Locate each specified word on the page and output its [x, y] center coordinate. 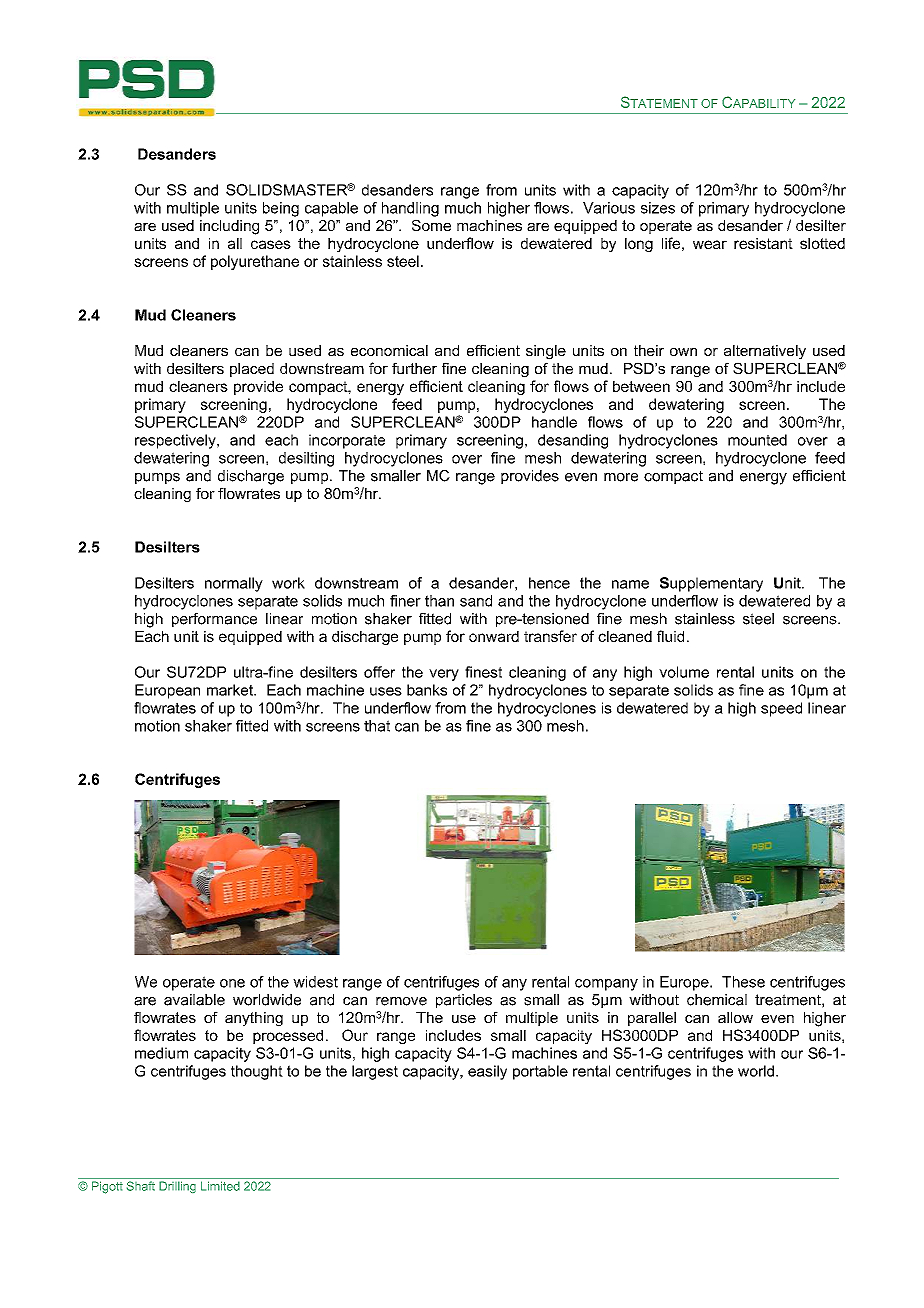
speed [781, 709]
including [229, 227]
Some [431, 225]
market [231, 690]
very [444, 675]
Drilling [177, 1187]
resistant [763, 243]
